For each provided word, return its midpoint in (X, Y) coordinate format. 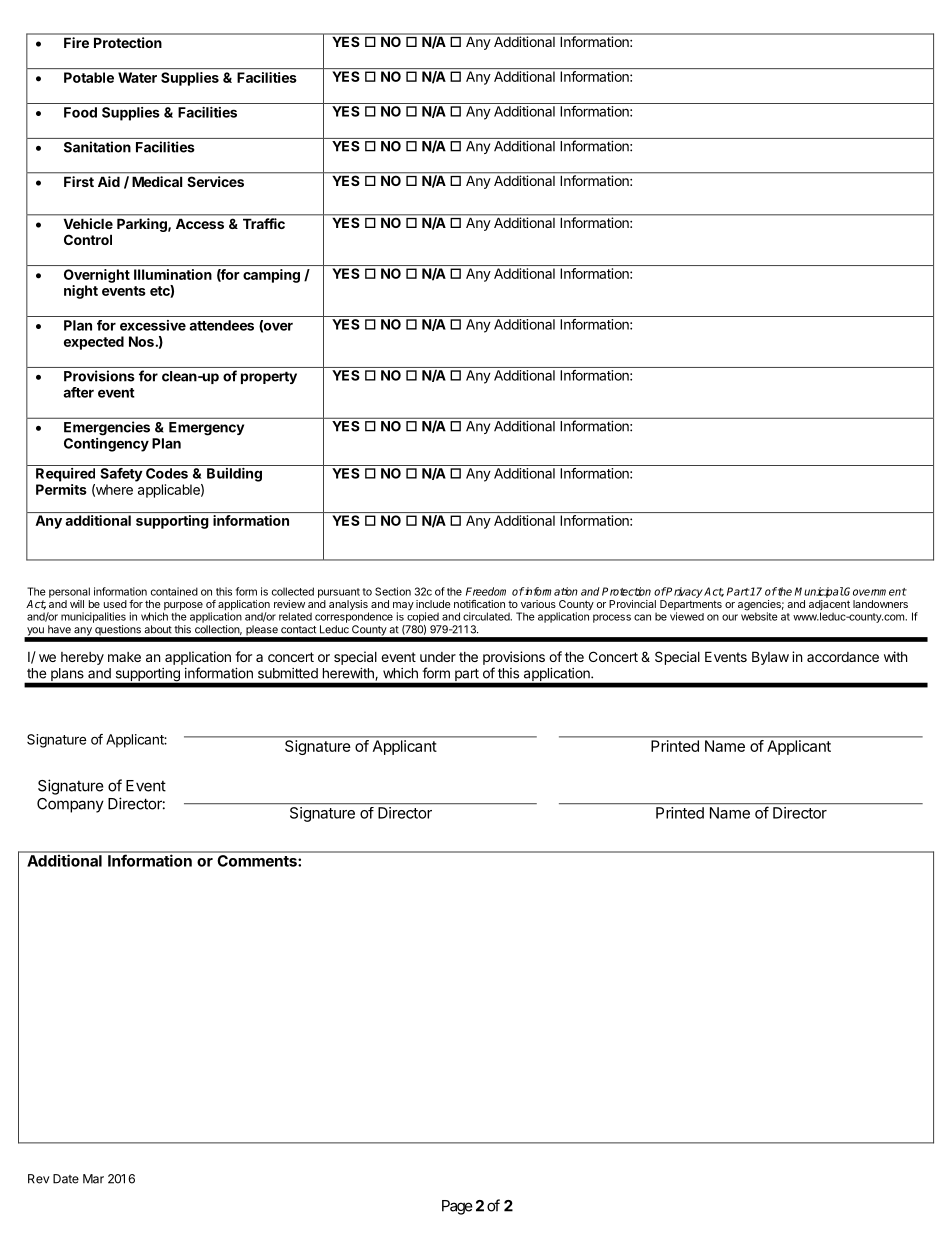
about (158, 629)
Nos (142, 341)
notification (479, 604)
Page (457, 1207)
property (269, 377)
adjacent (829, 606)
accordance (843, 657)
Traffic (264, 223)
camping (271, 276)
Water (137, 77)
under (438, 657)
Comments (257, 861)
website (759, 615)
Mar (93, 1179)
